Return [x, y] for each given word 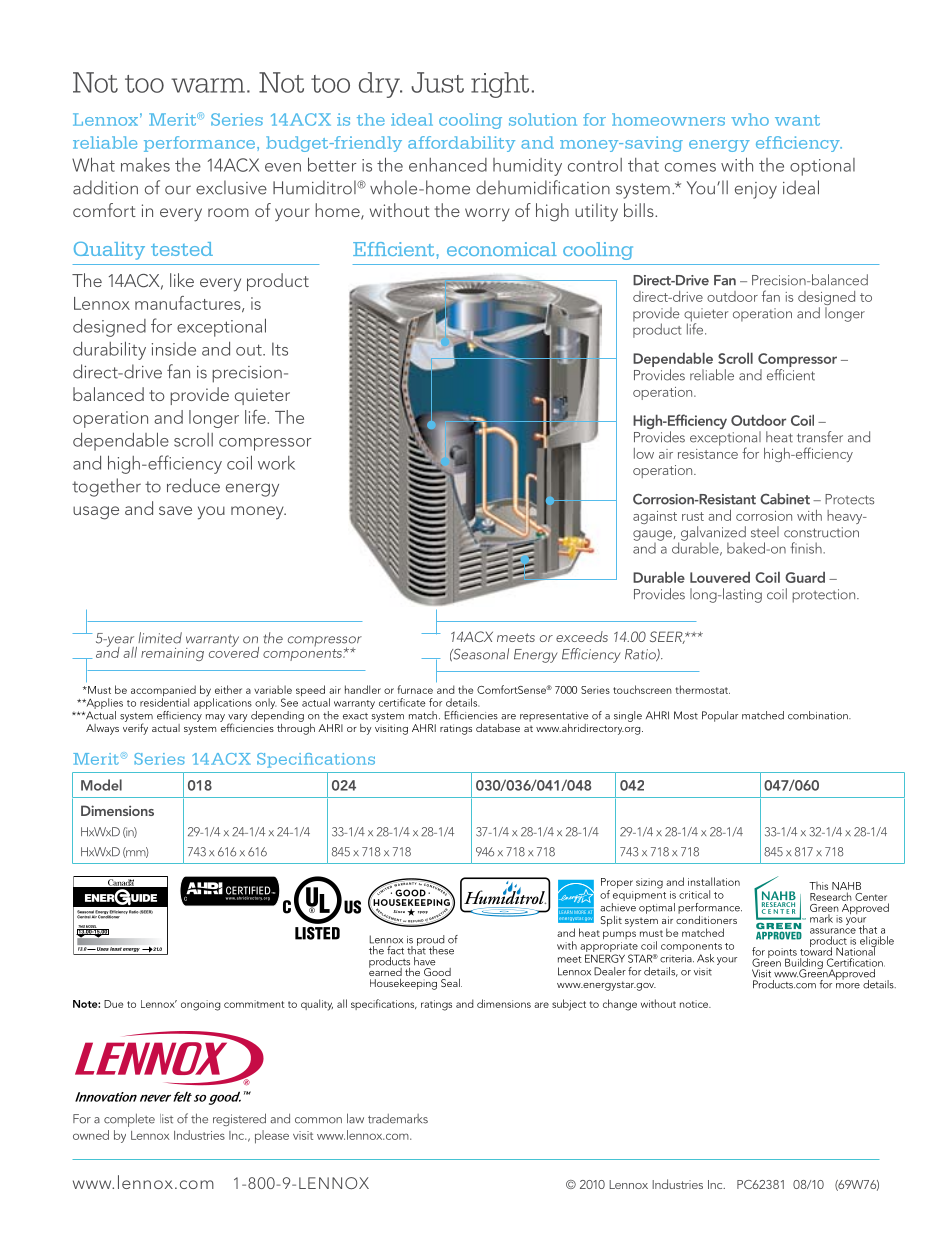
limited [160, 638]
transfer [820, 437]
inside [174, 349]
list [166, 1119]
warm [208, 85]
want [797, 120]
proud [431, 941]
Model [101, 785]
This [818, 885]
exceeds [582, 636]
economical [502, 249]
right [500, 85]
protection [825, 596]
